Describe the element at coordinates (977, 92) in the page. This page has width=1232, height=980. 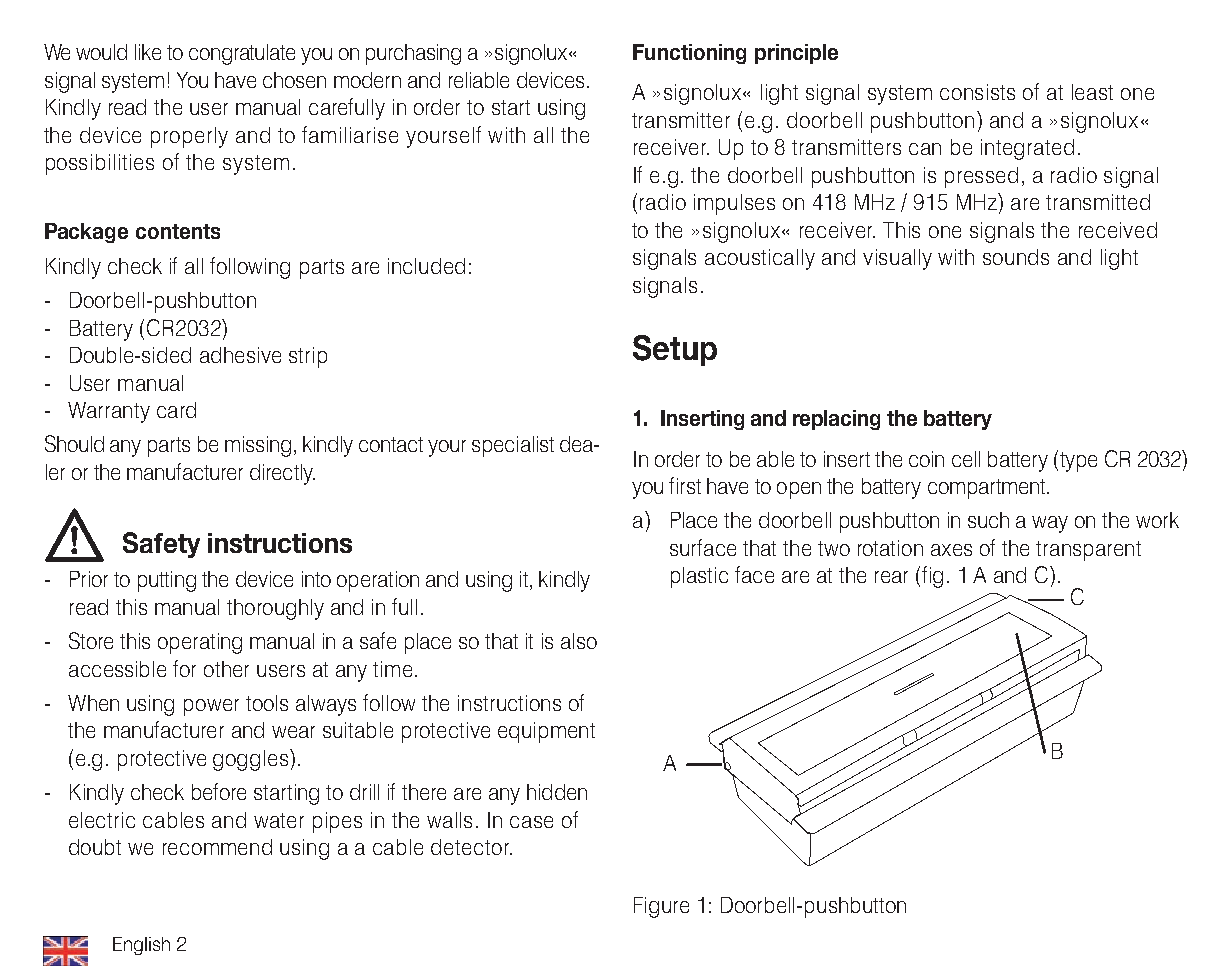
I see `consists` at that location.
